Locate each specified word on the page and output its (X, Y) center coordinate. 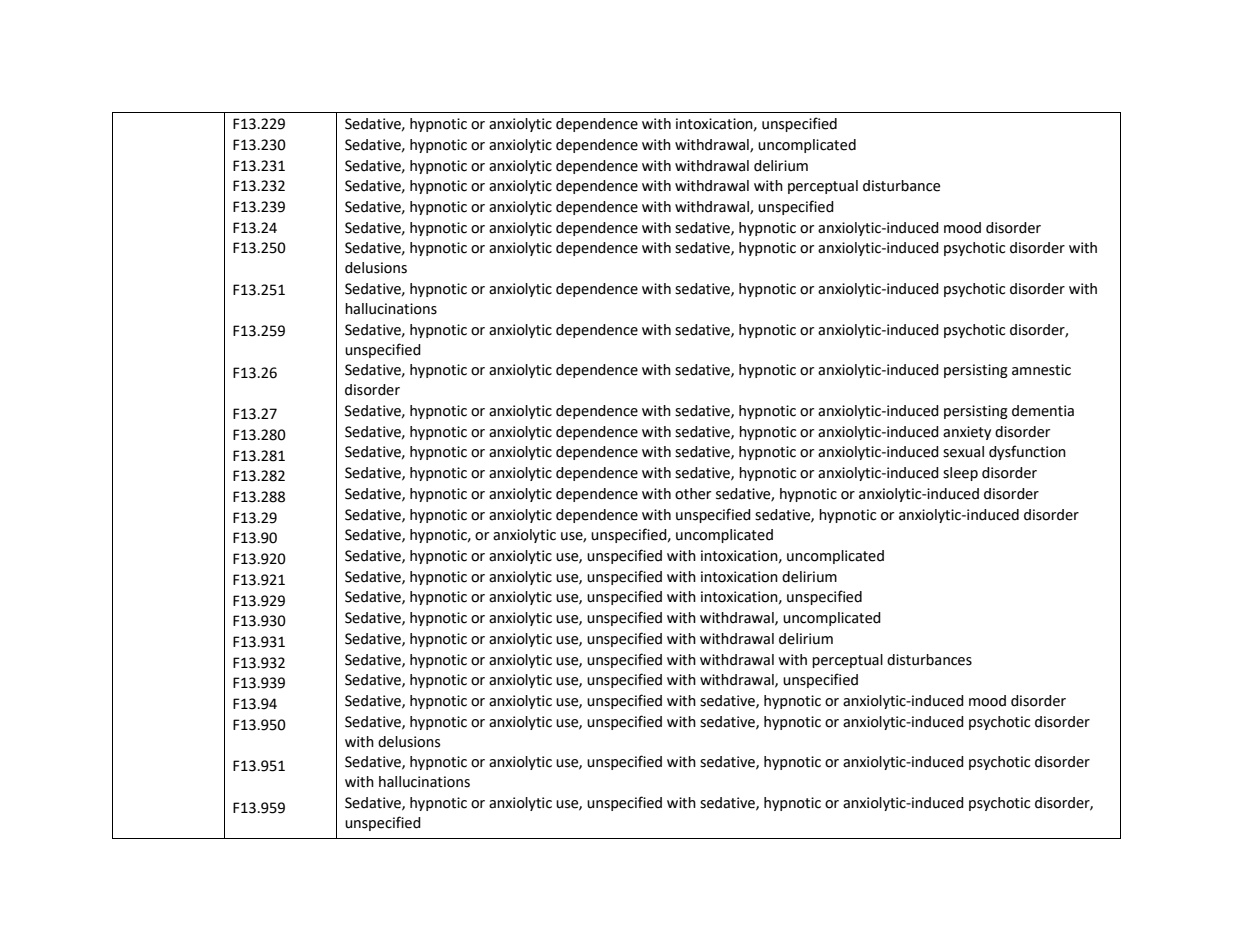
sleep (960, 474)
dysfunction (1027, 452)
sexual (963, 452)
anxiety (967, 433)
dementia (1043, 411)
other (693, 494)
